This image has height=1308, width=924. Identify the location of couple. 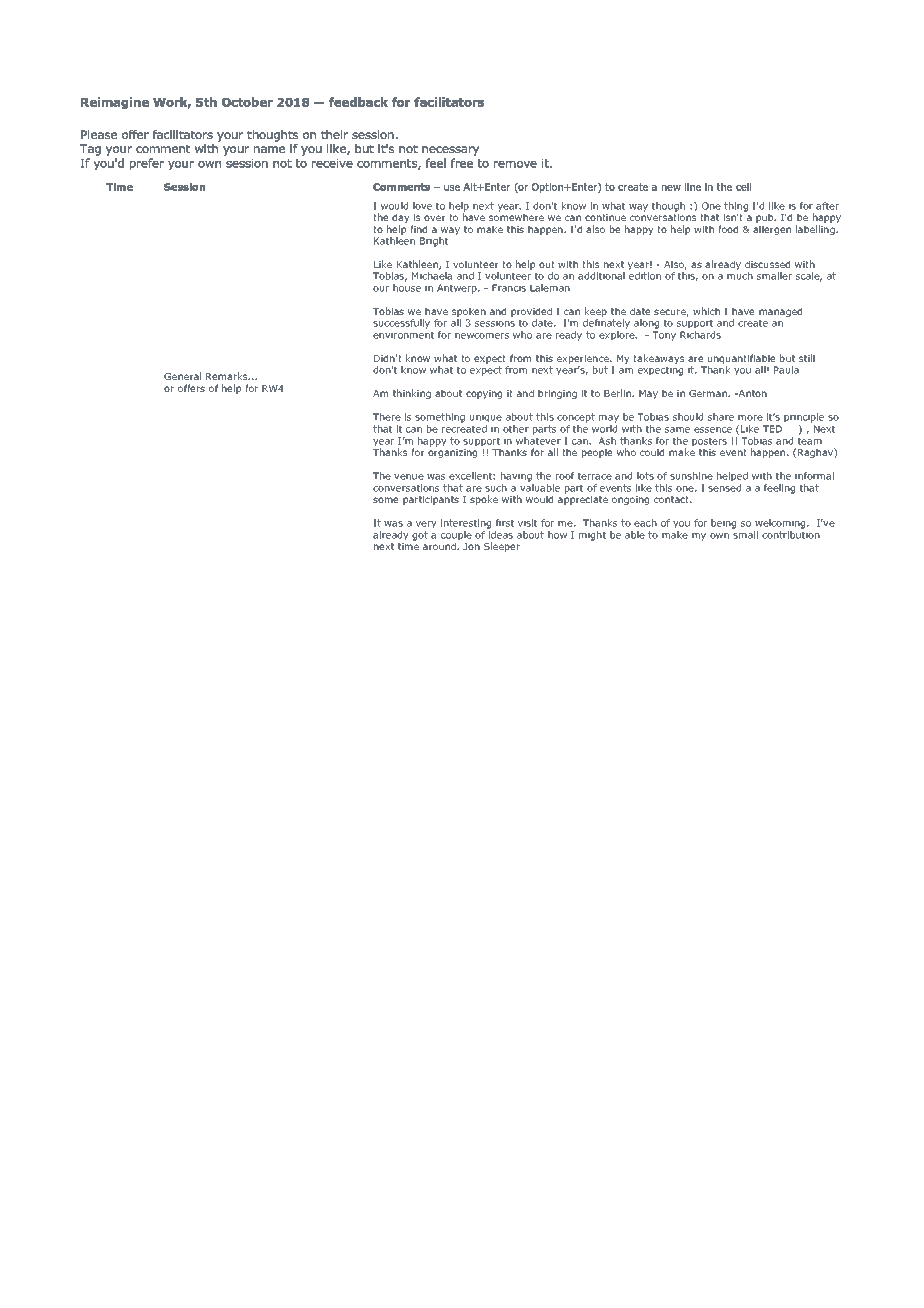
(456, 537).
